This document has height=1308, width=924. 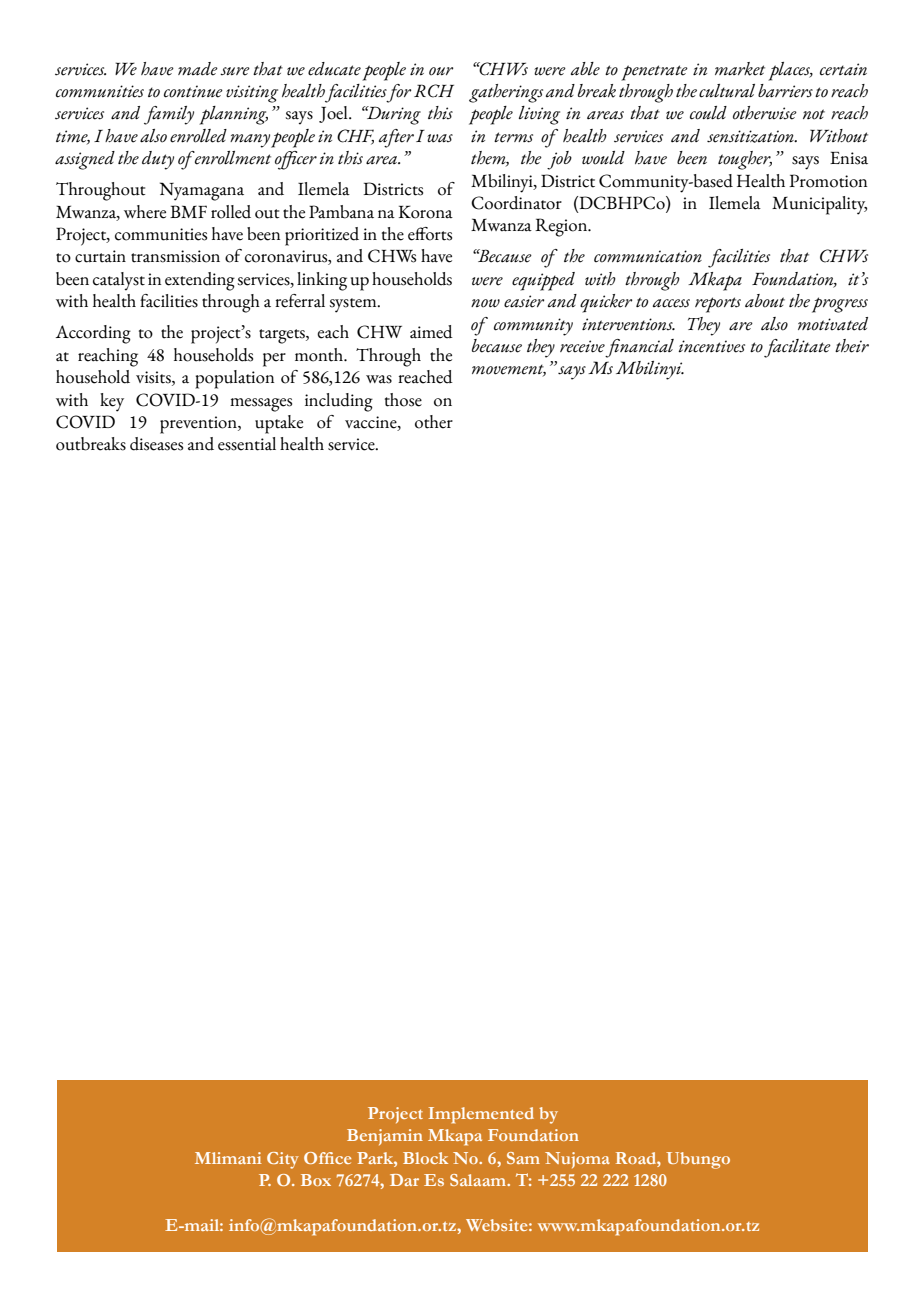 I want to click on Box, so click(x=316, y=1180).
